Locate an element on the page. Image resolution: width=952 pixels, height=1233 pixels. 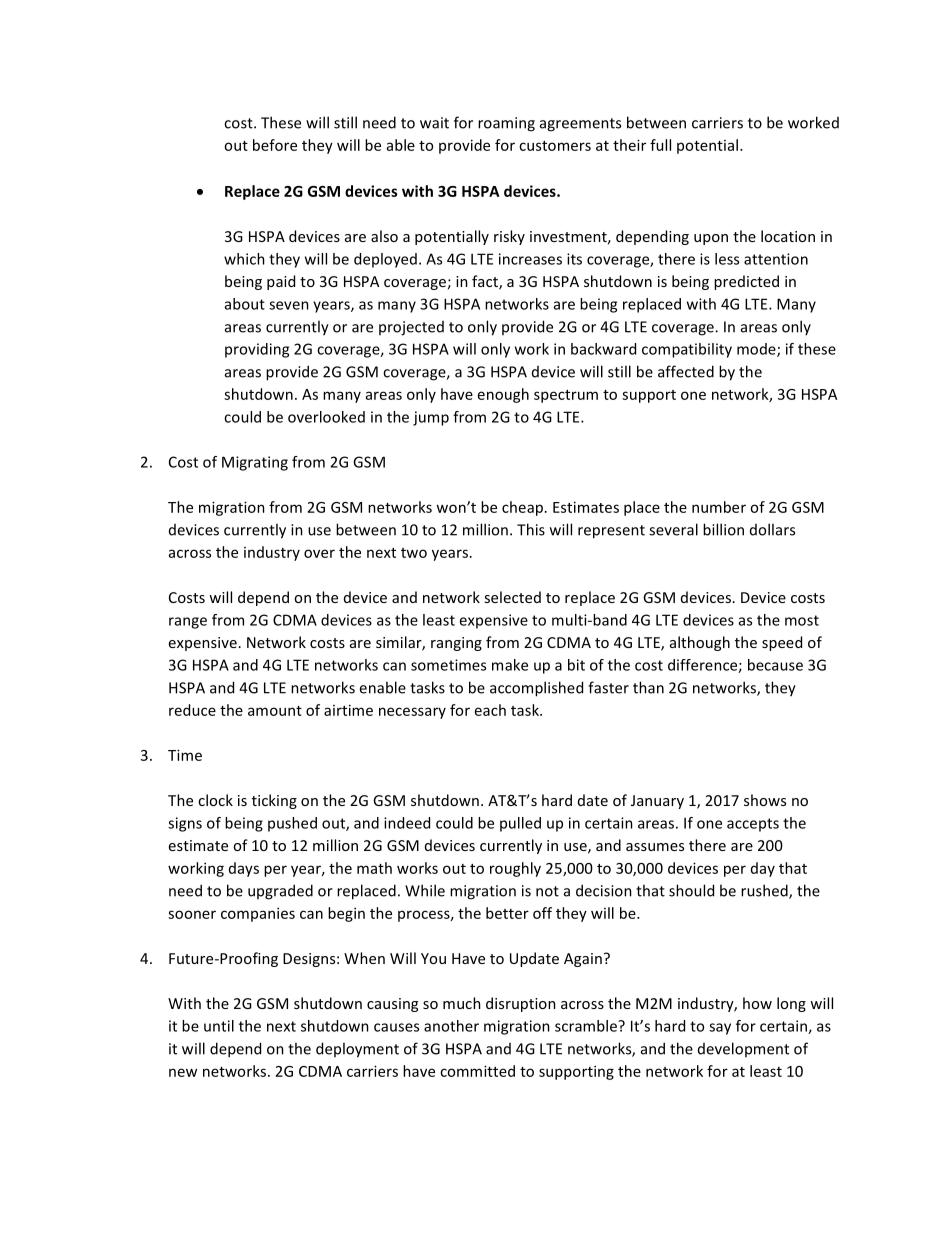
Migrating is located at coordinates (255, 463).
